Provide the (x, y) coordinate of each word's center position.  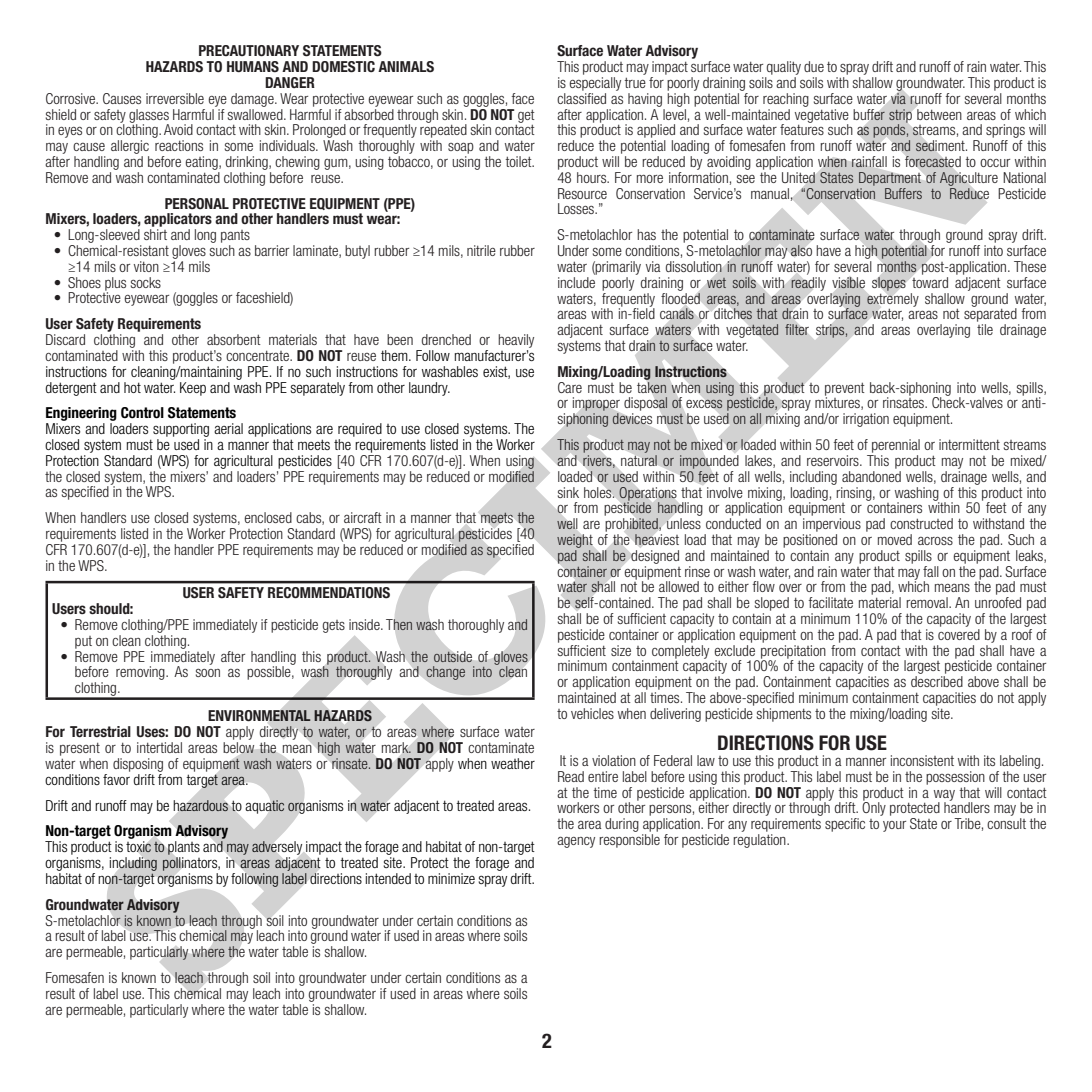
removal (928, 602)
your (894, 826)
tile (985, 329)
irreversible (175, 98)
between (939, 114)
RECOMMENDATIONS (329, 593)
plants (184, 848)
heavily (516, 341)
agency (576, 842)
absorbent (234, 339)
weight (575, 541)
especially (595, 84)
